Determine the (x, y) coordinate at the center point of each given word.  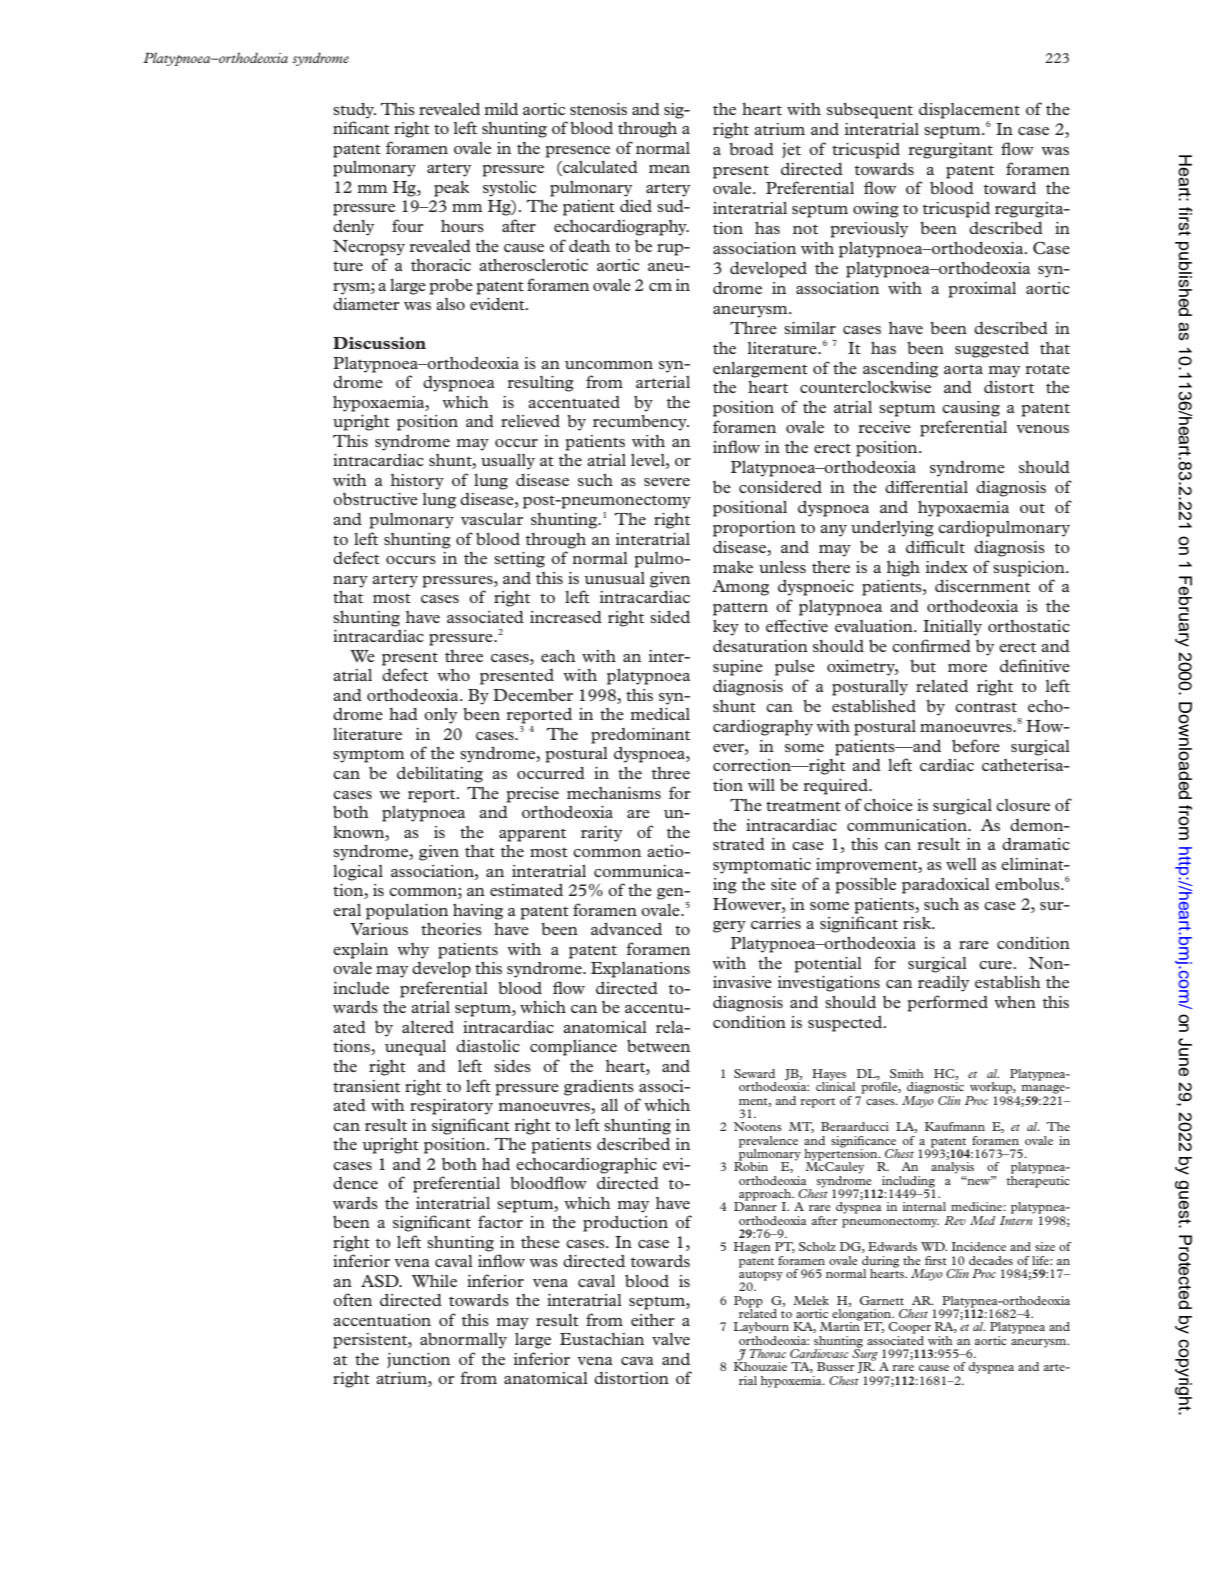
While (434, 1281)
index (947, 567)
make (733, 567)
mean (669, 169)
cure (995, 965)
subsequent (870, 111)
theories (451, 929)
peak (451, 189)
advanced (626, 929)
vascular (492, 519)
